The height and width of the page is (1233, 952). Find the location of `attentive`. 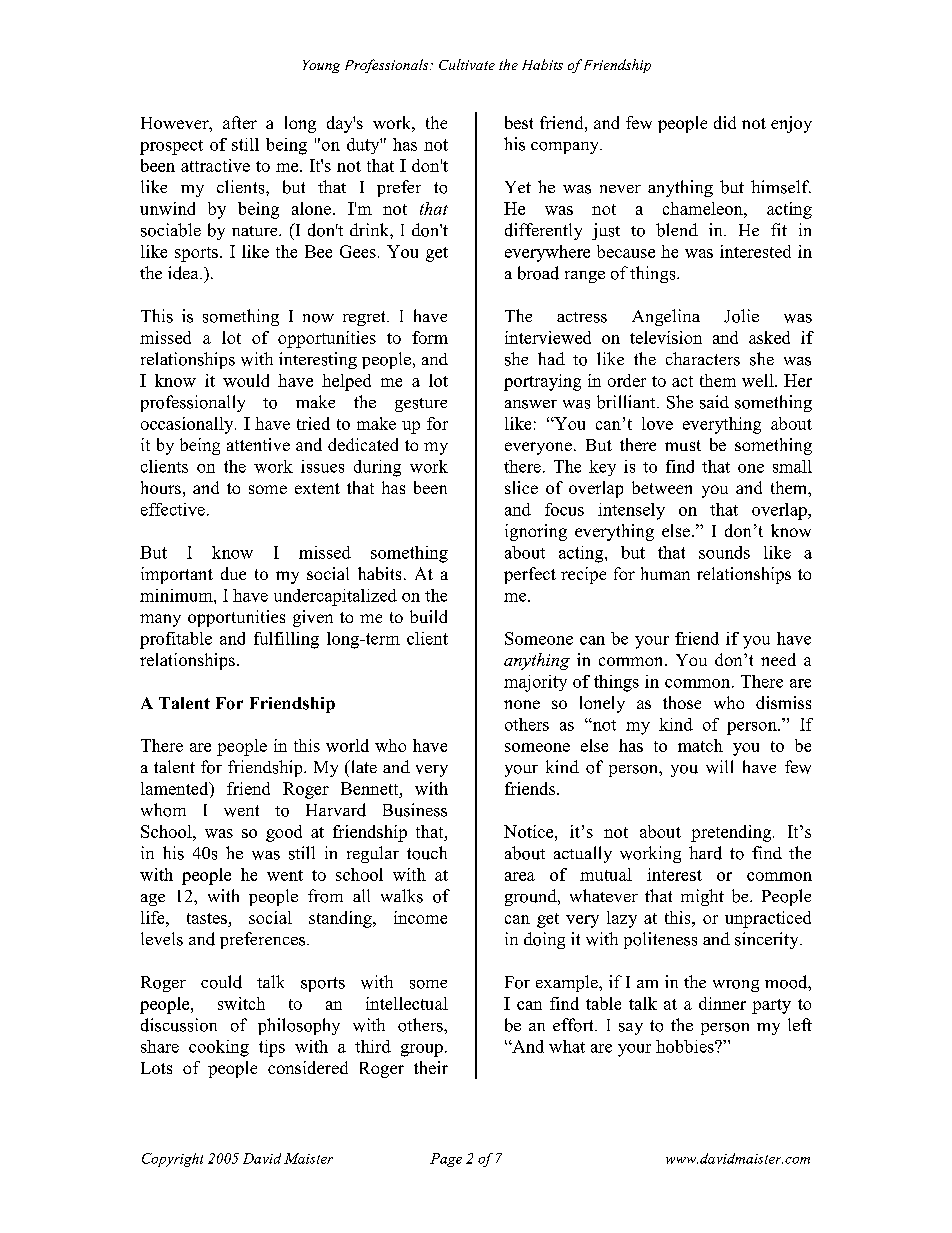

attentive is located at coordinates (258, 444).
